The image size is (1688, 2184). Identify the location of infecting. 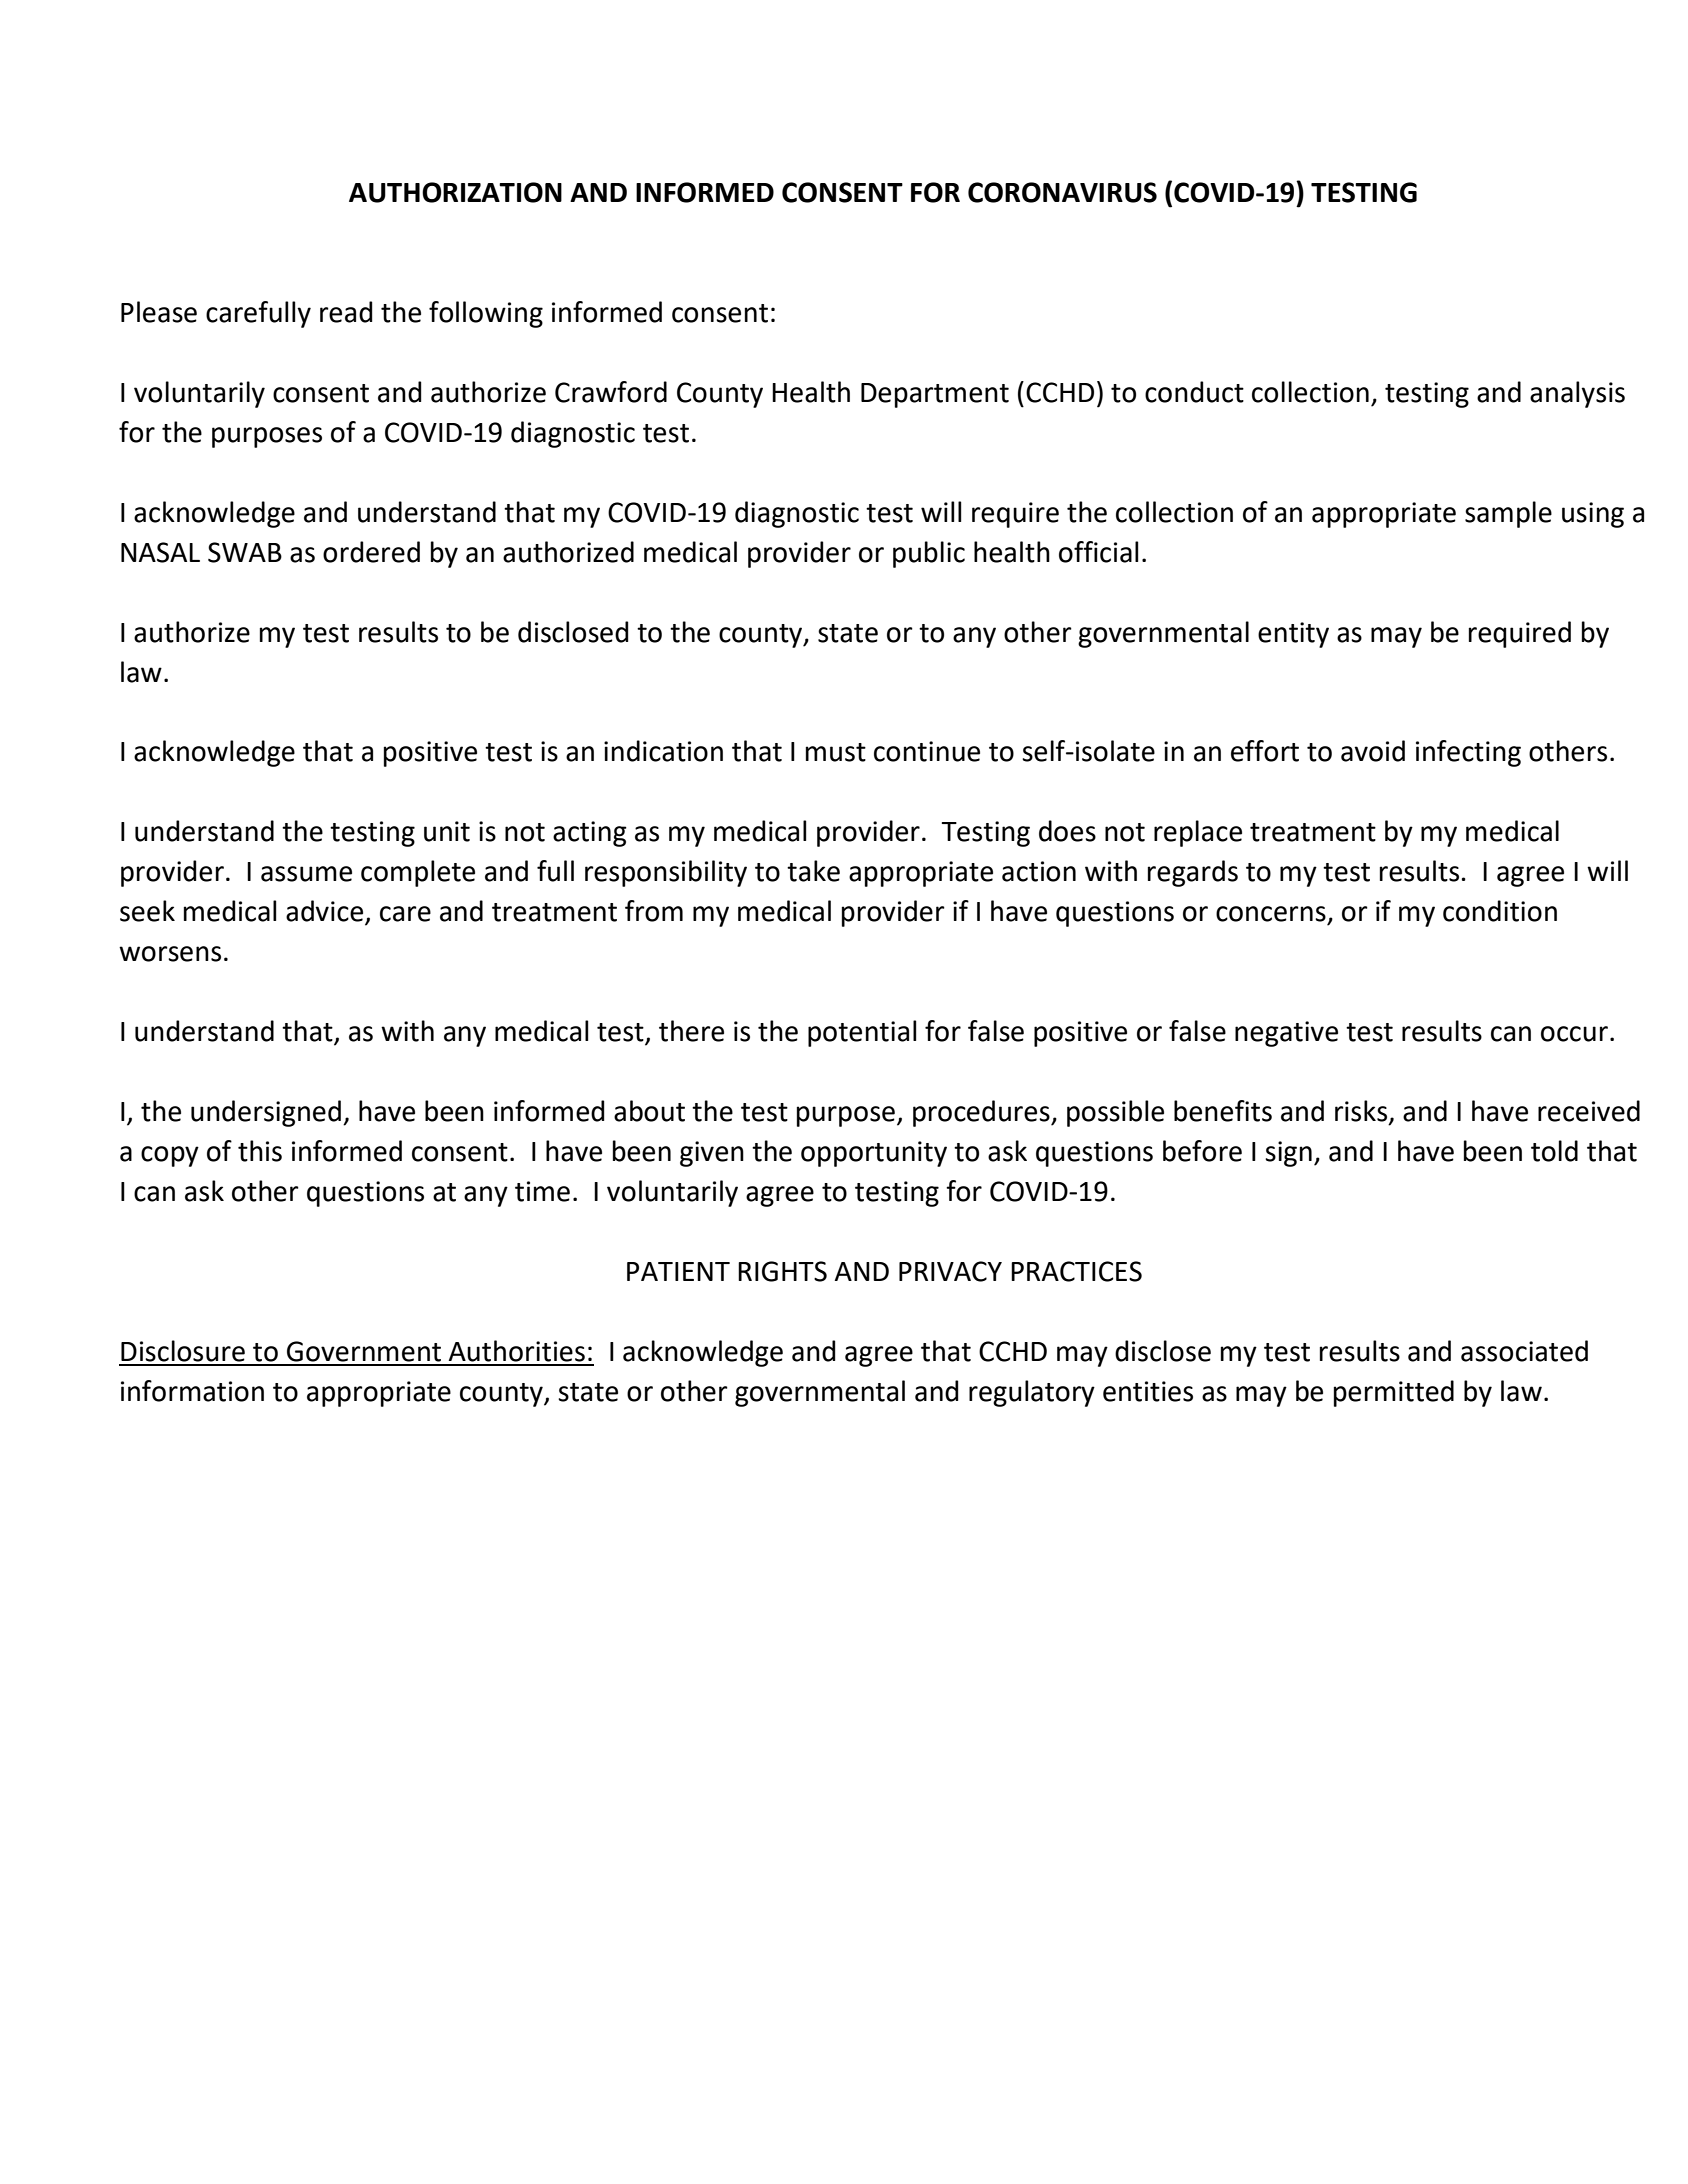
(1468, 753).
